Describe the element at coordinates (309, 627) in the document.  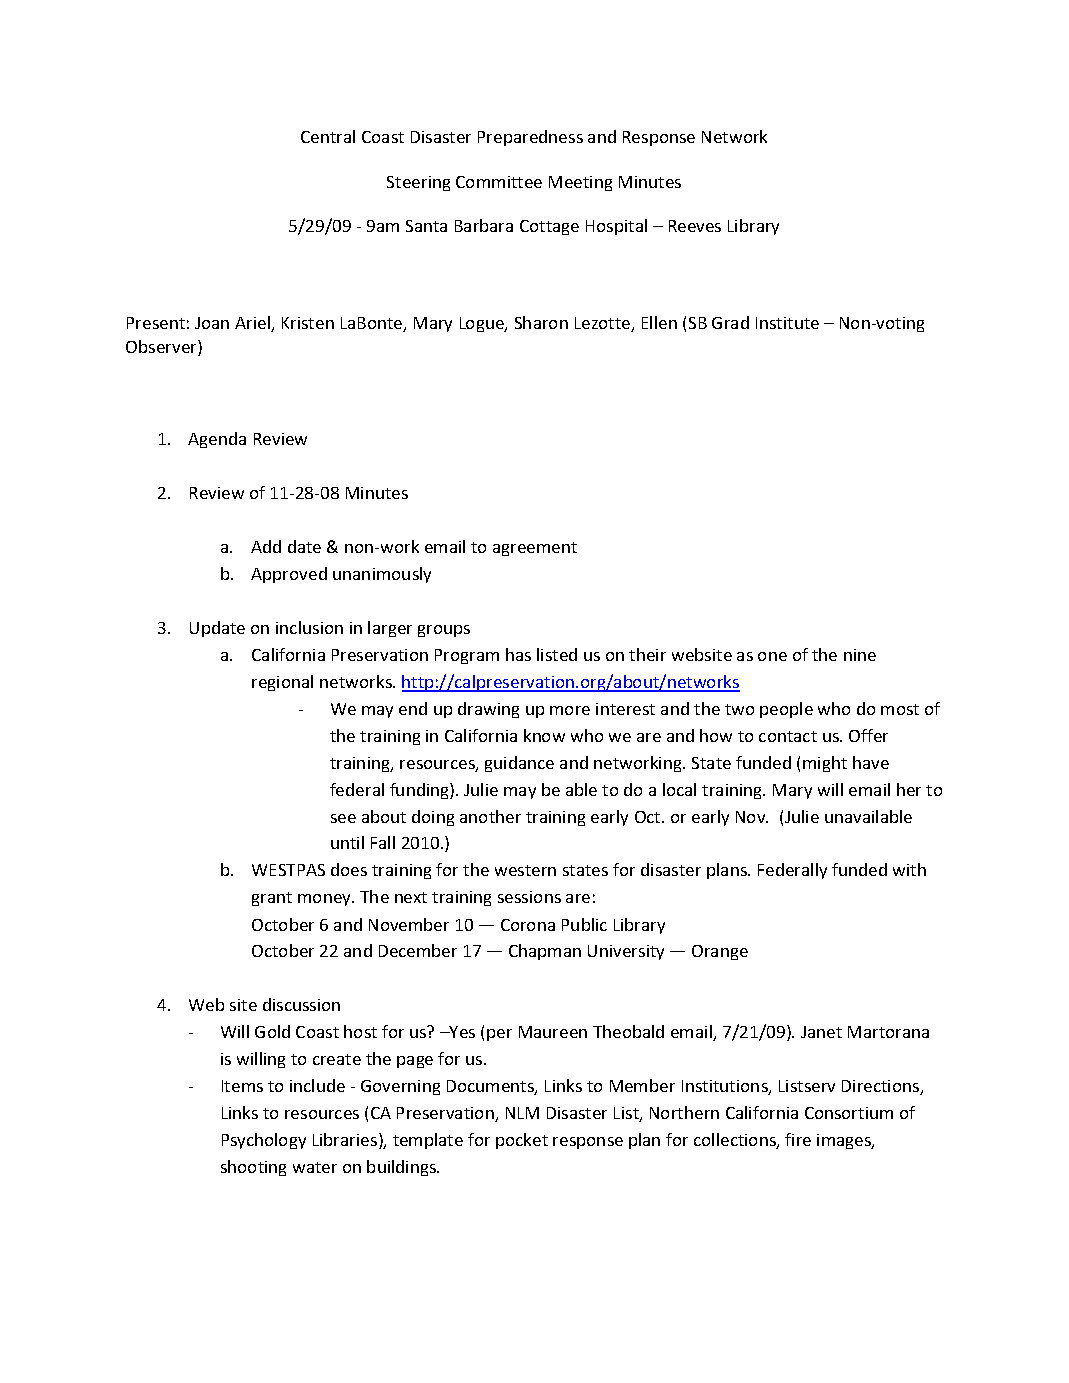
I see `inclusion` at that location.
